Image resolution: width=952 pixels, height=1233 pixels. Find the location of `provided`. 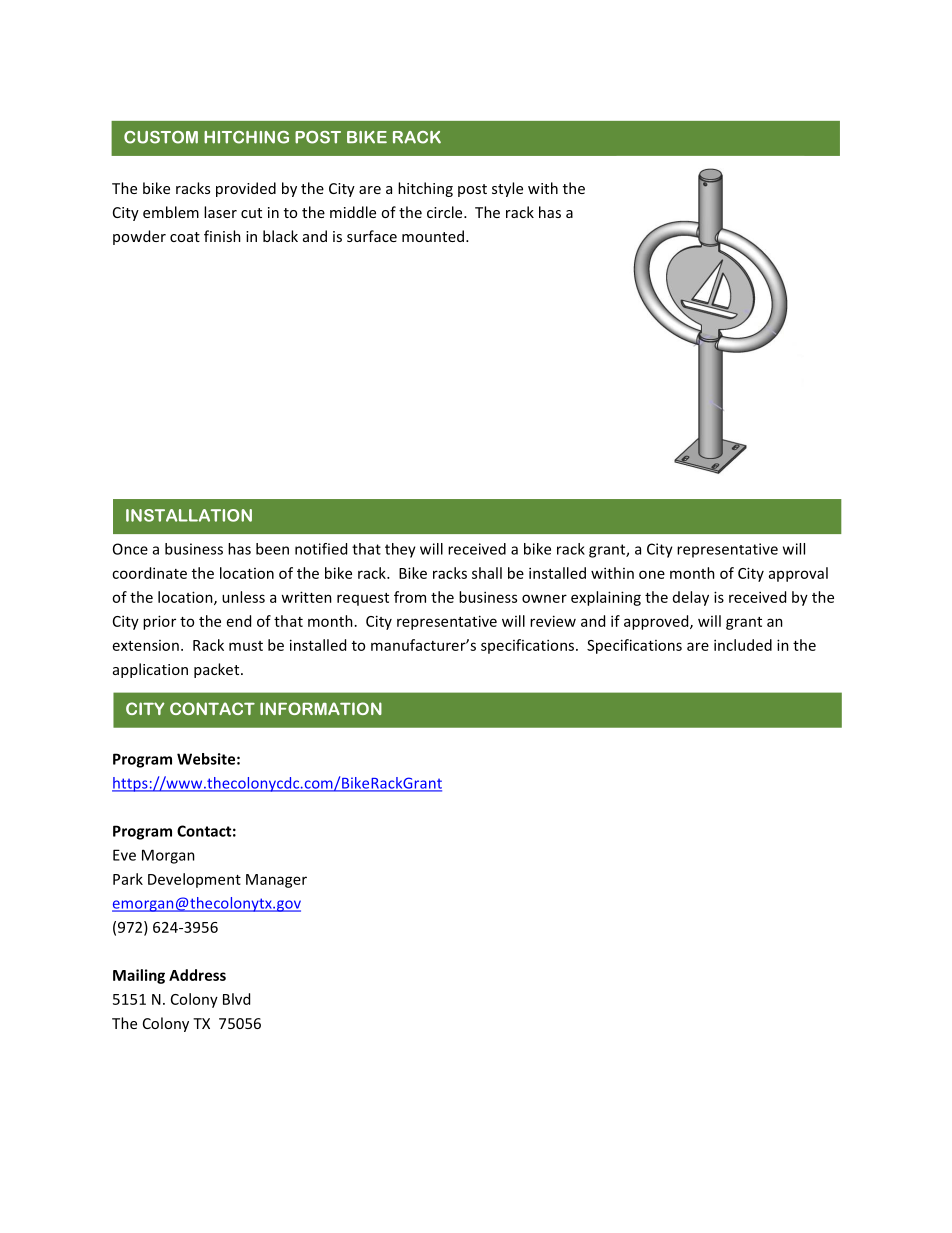

provided is located at coordinates (246, 189).
